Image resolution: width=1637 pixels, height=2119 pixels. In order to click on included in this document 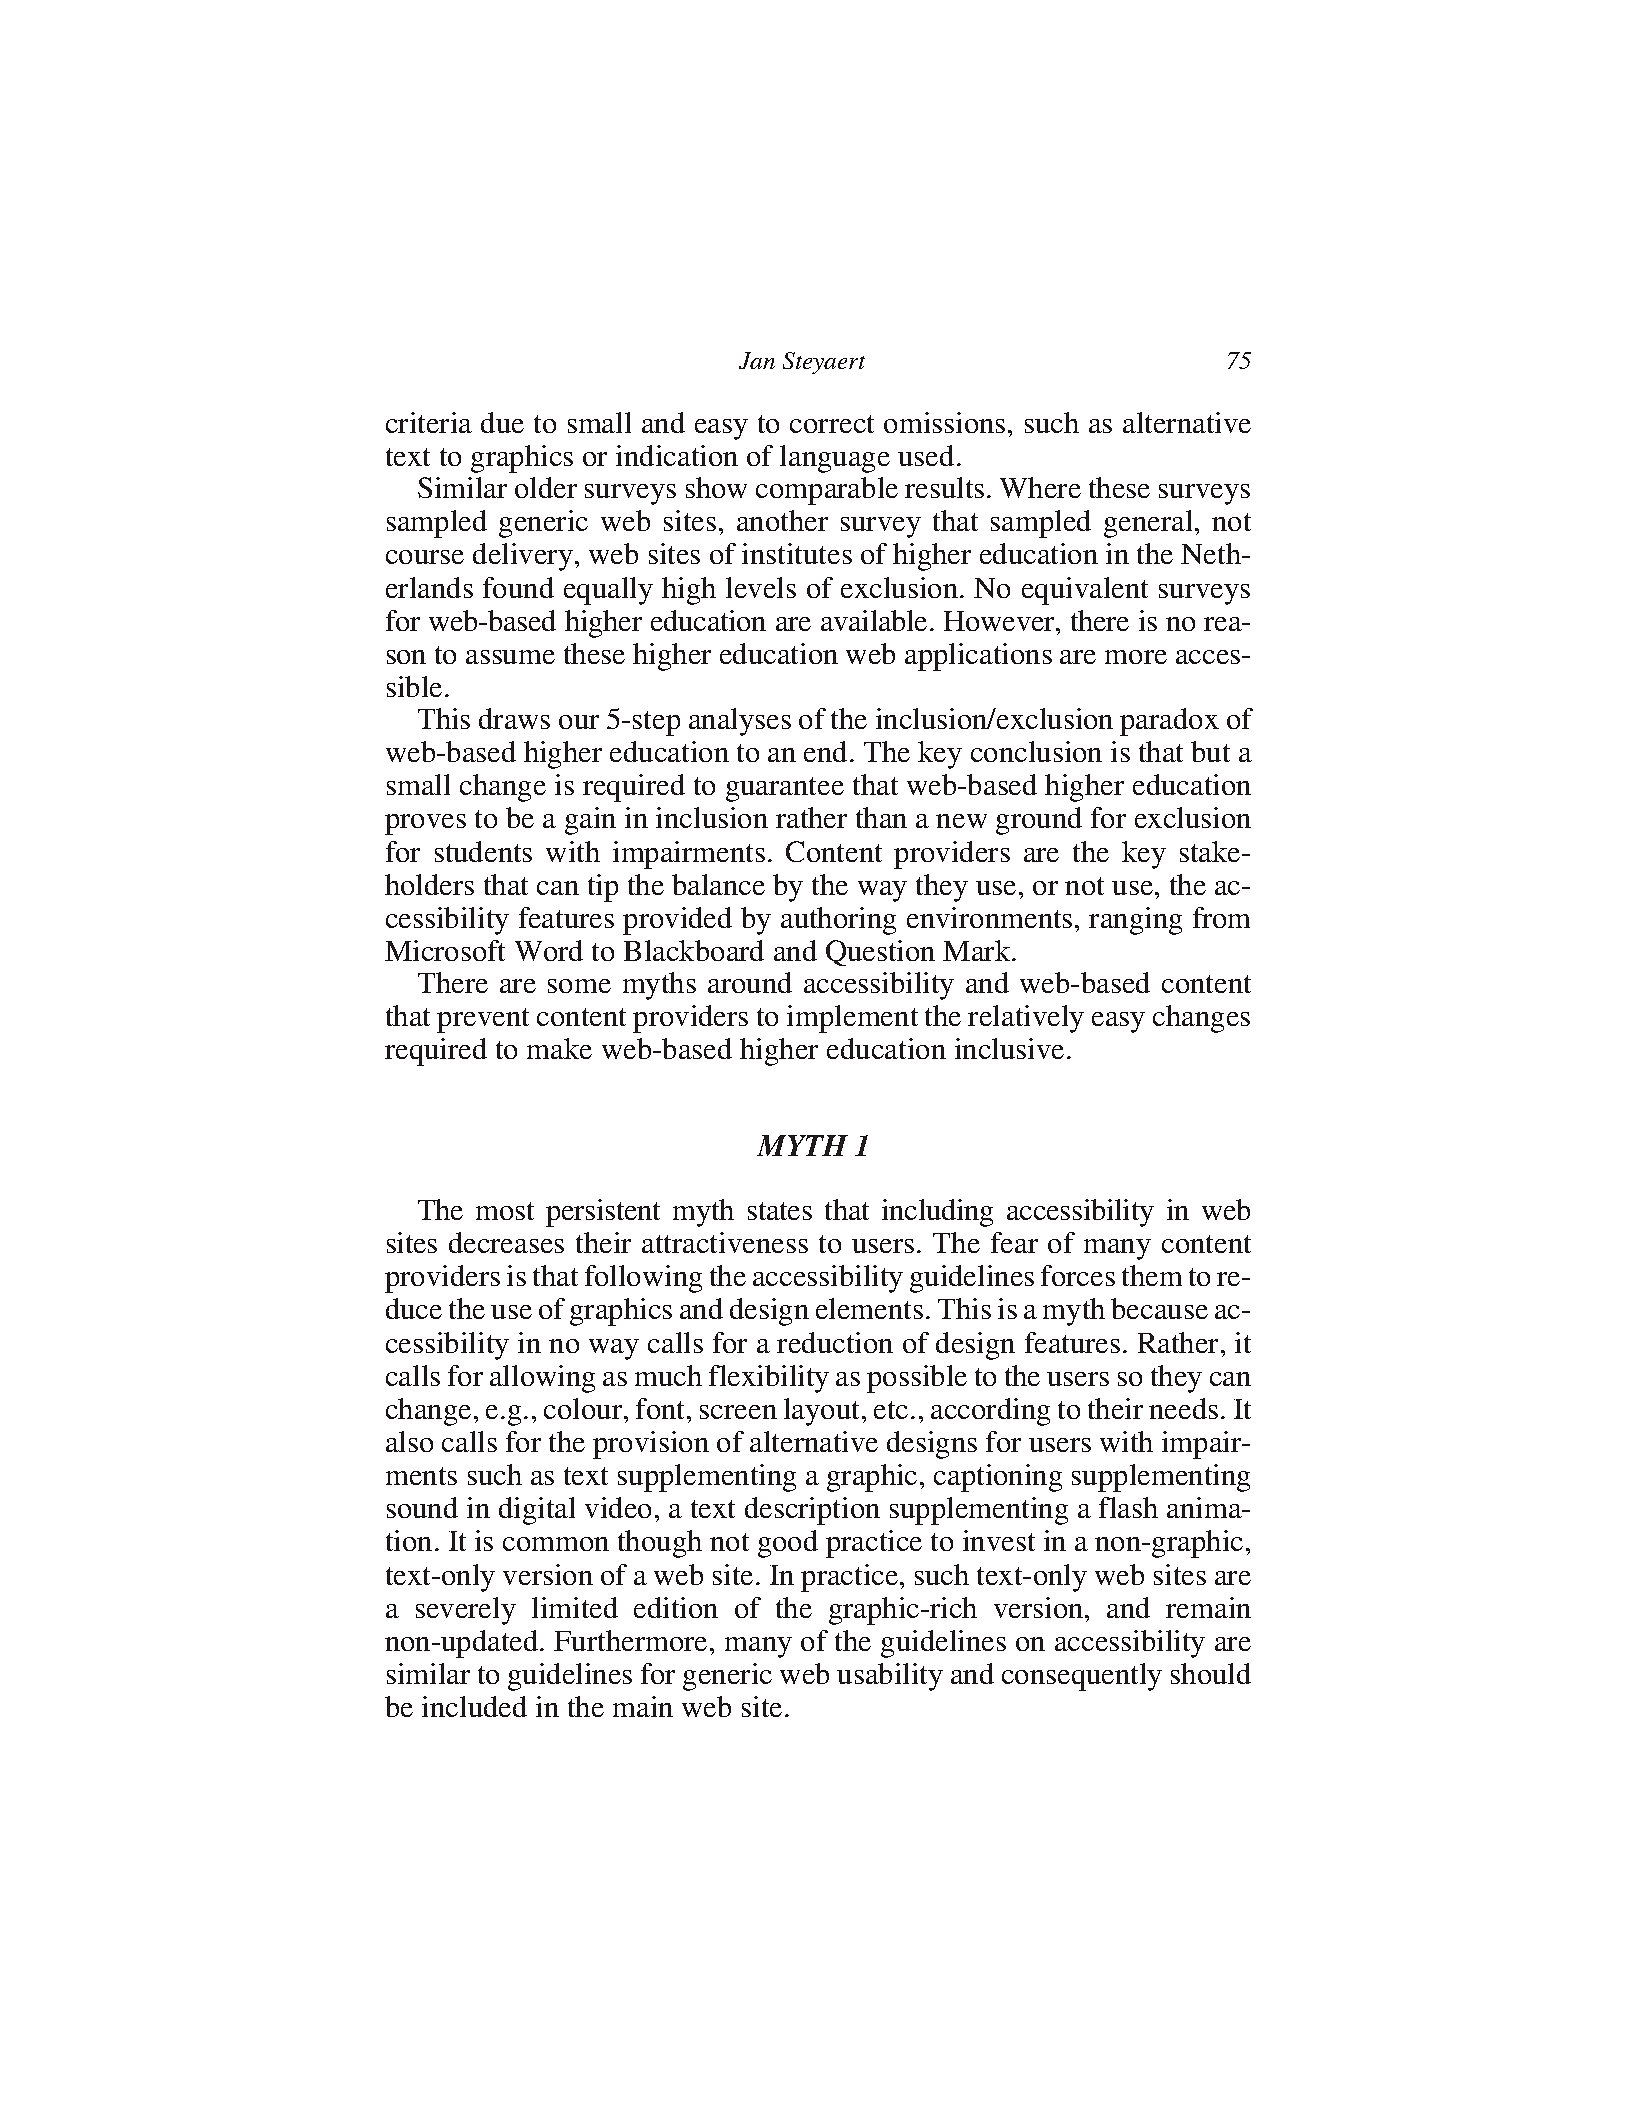, I will do `click(474, 1706)`.
